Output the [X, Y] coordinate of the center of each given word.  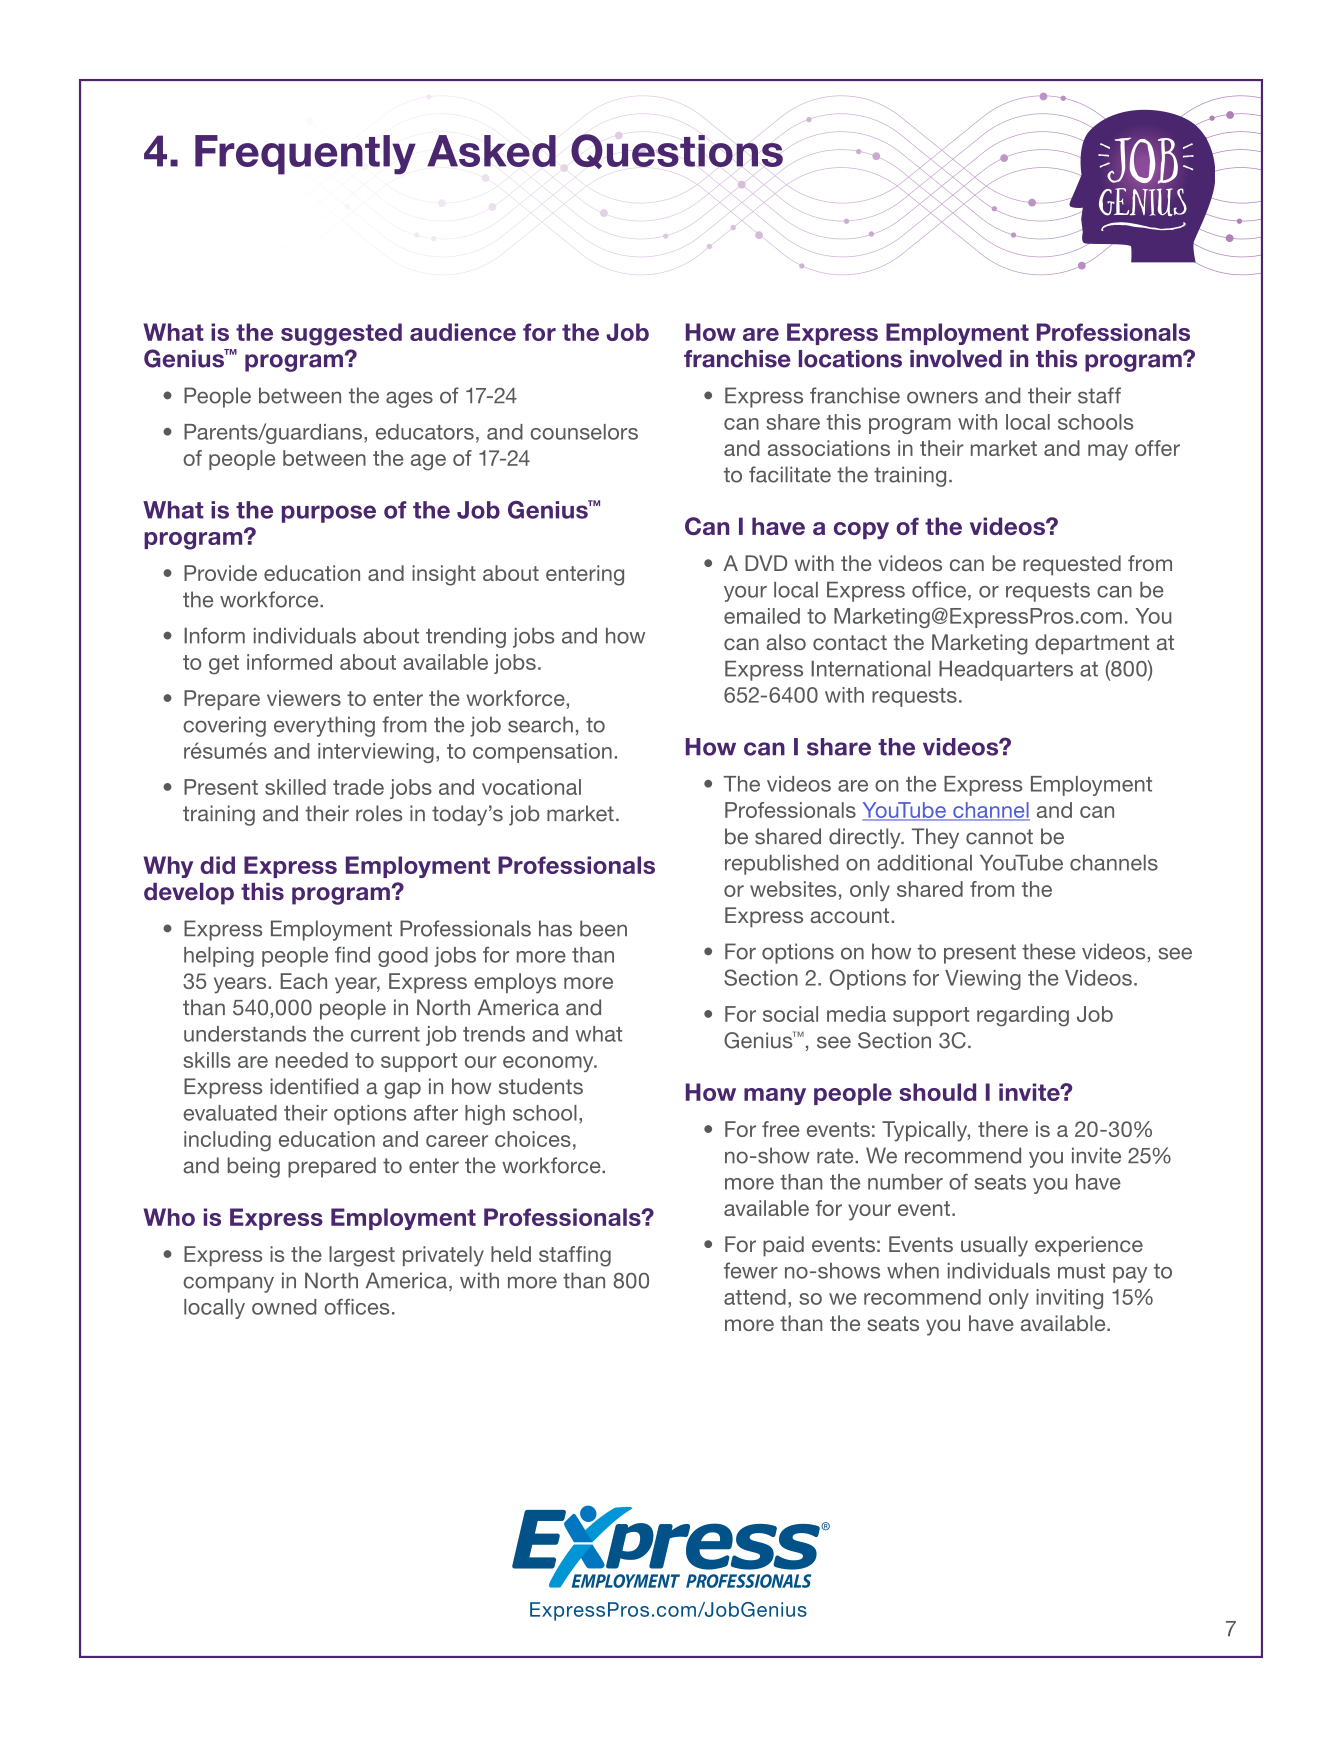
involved [956, 359]
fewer [751, 1270]
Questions [677, 151]
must [1081, 1271]
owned [284, 1307]
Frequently [305, 155]
